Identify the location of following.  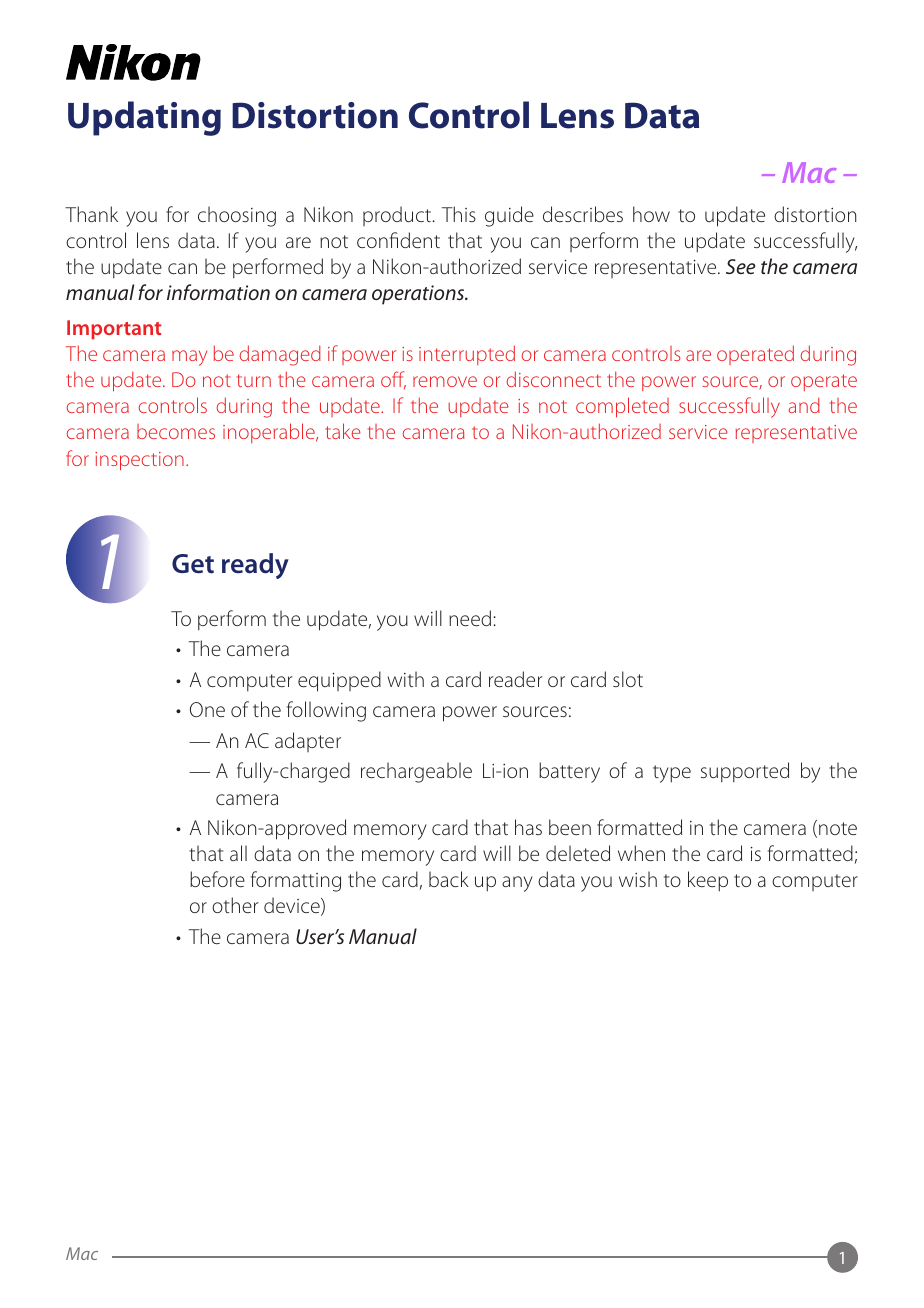
(326, 711).
